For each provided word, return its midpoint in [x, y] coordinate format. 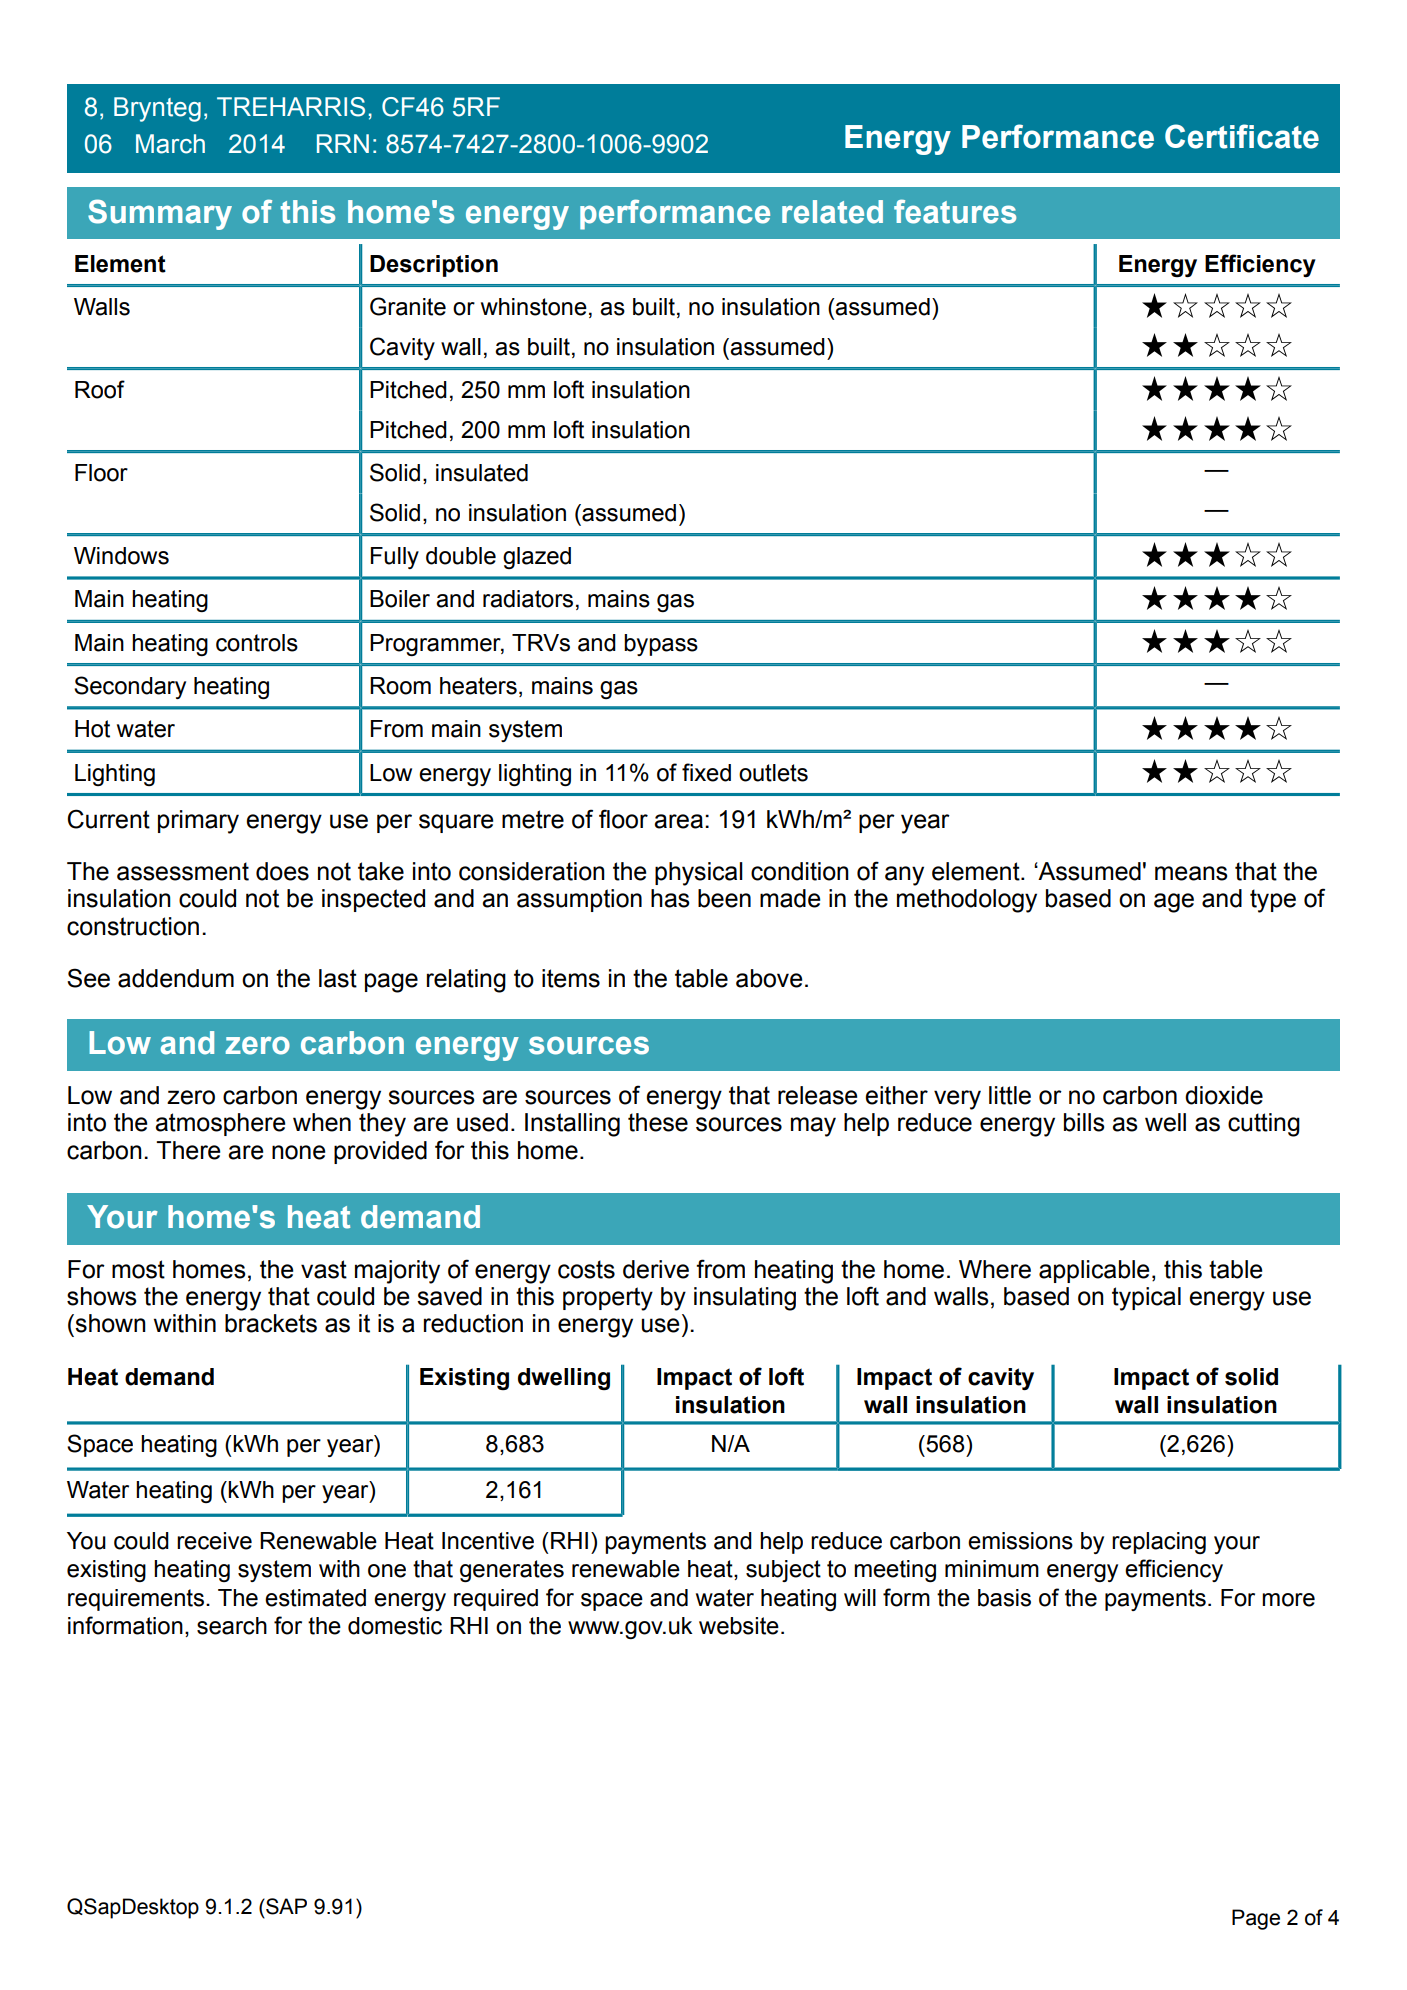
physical [699, 874]
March [170, 144]
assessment [183, 871]
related [832, 212]
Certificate [1242, 136]
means [1191, 873]
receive [214, 1541]
